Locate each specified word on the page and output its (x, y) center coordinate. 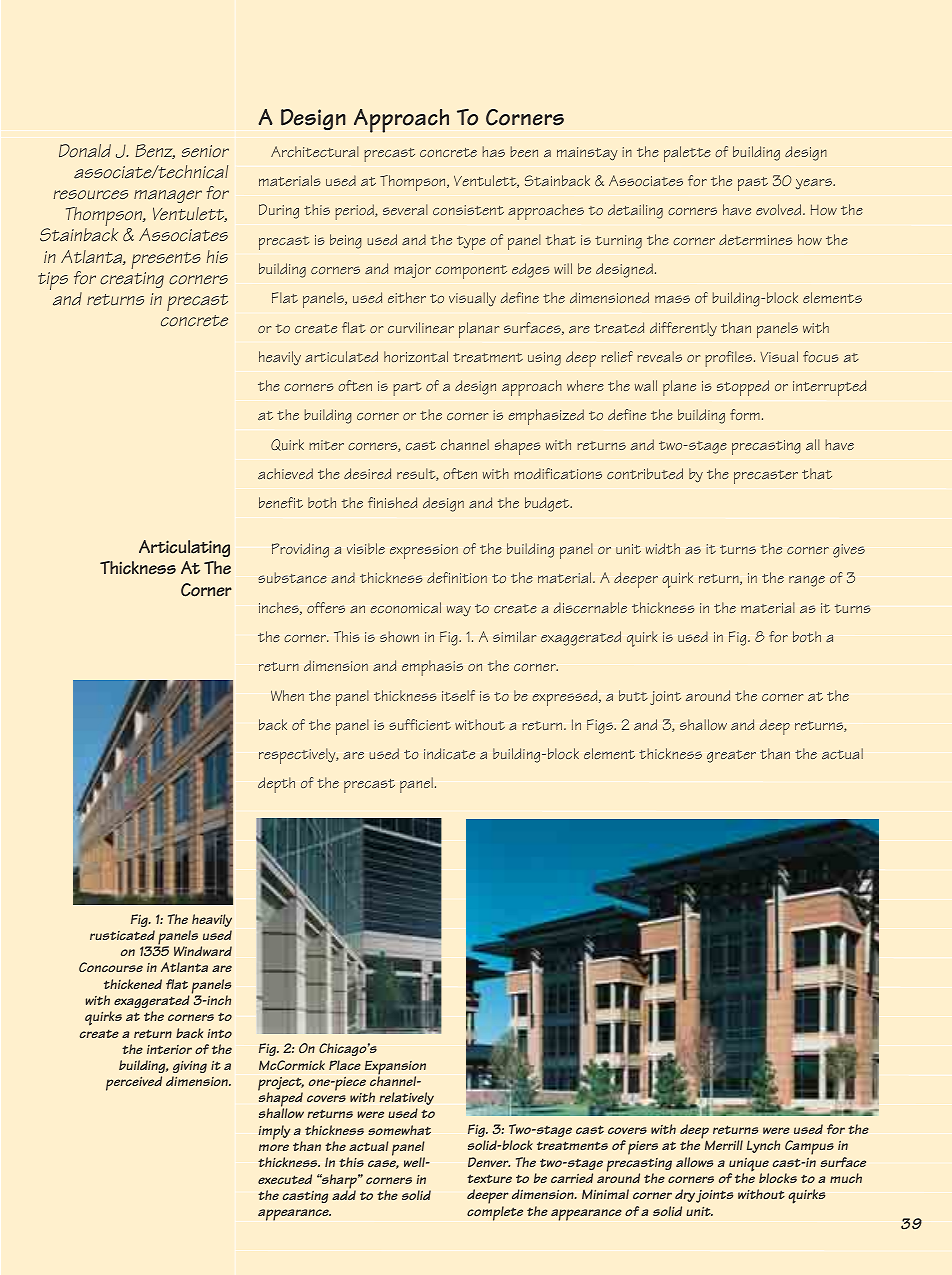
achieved (285, 473)
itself (458, 695)
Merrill (724, 1145)
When (287, 695)
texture (489, 1178)
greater (731, 756)
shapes (518, 447)
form (745, 414)
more (274, 1147)
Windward (203, 951)
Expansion (395, 1068)
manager (168, 196)
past (753, 184)
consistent (468, 210)
